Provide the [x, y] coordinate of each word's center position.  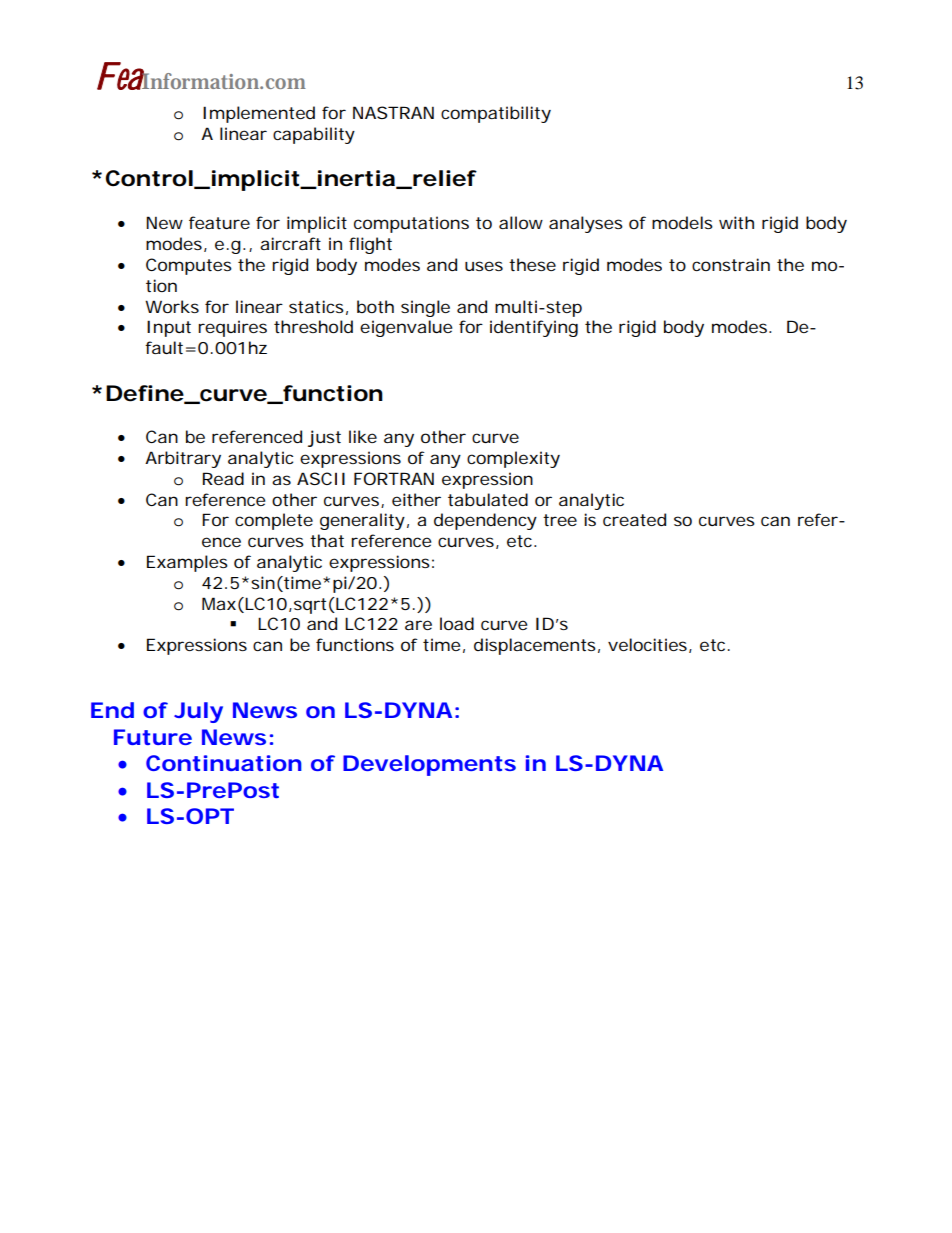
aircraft [290, 243]
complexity [513, 459]
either [416, 499]
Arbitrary [183, 459]
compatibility [496, 114]
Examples [187, 563]
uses [484, 266]
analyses [586, 224]
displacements [535, 646]
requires [232, 328]
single [425, 308]
